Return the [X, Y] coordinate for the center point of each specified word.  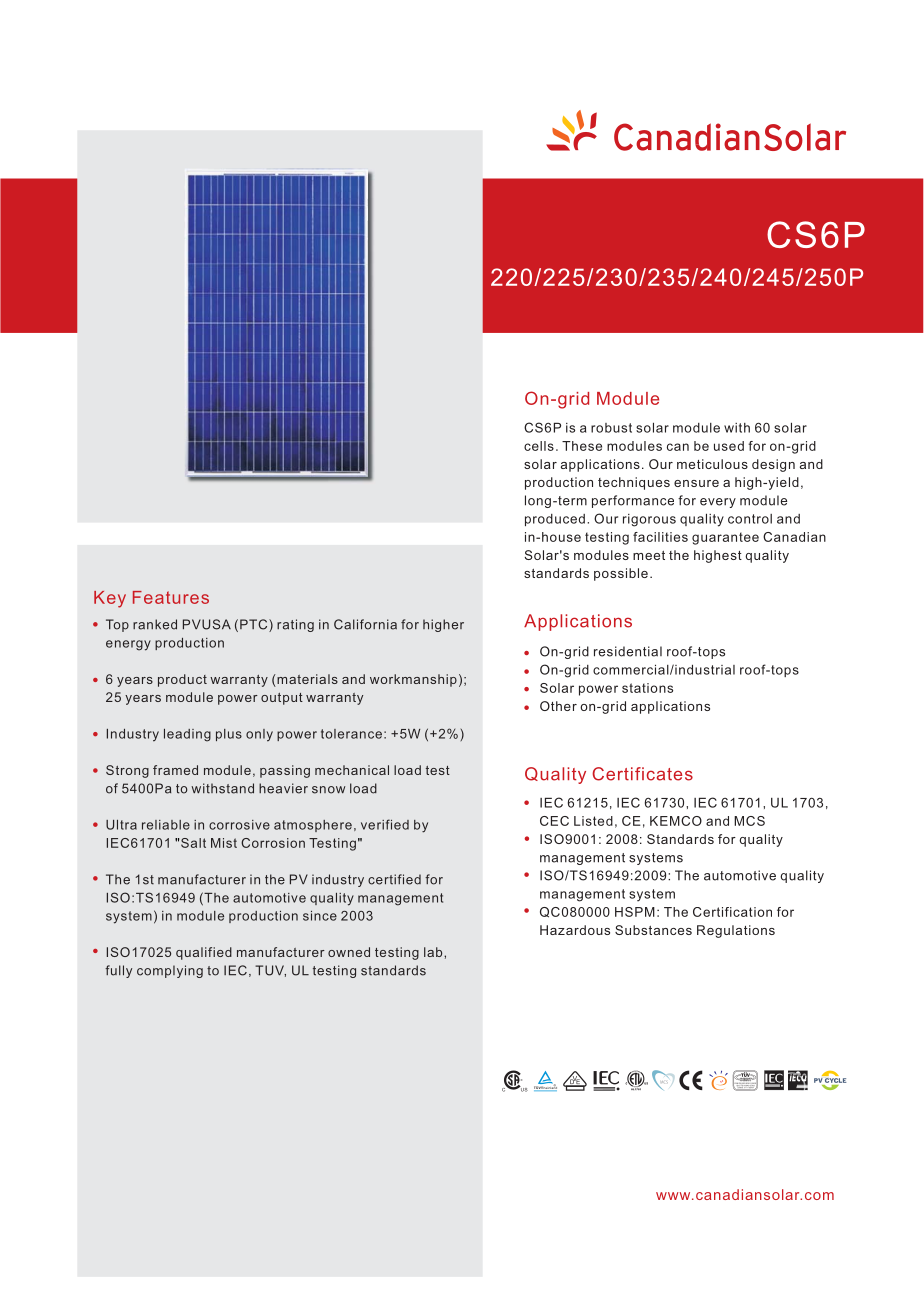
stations [647, 688]
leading [187, 735]
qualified [204, 953]
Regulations [736, 931]
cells [539, 446]
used [729, 446]
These [582, 446]
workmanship [413, 680]
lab [434, 952]
